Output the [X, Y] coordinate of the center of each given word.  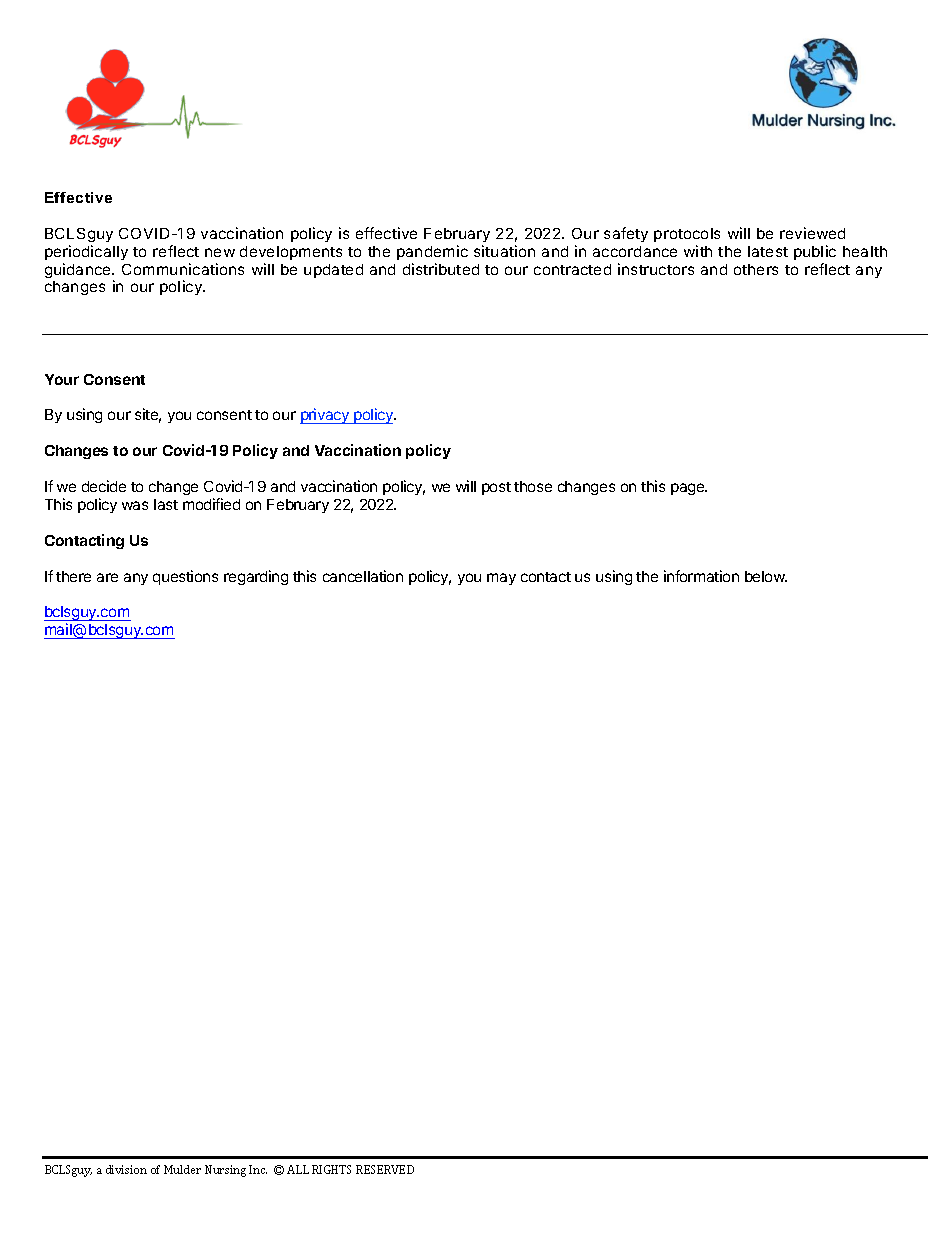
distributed [441, 269]
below [766, 576]
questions [185, 577]
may [501, 579]
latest [768, 251]
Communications [183, 269]
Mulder [182, 1169]
